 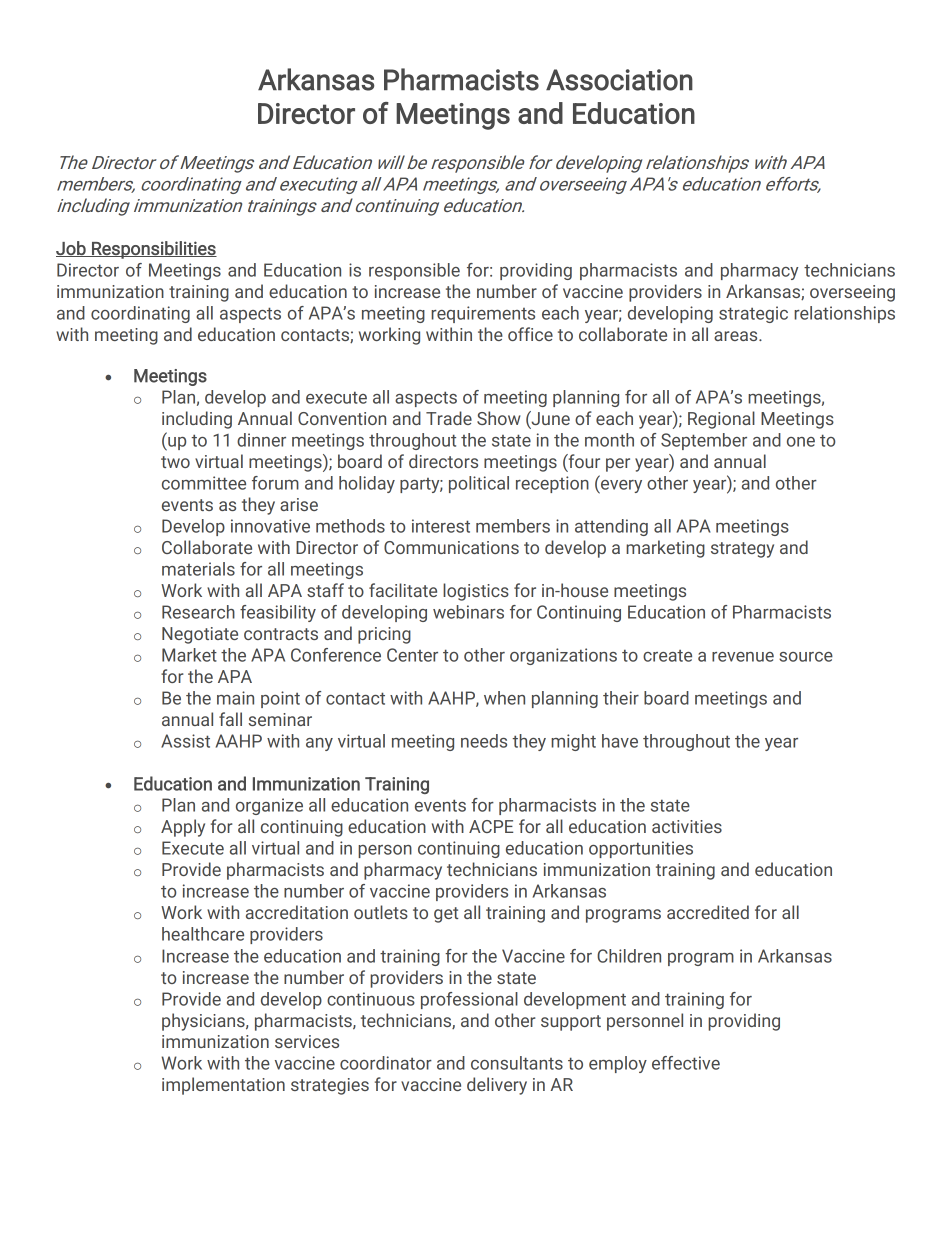 What do you see at coordinates (484, 741) in the screenshot?
I see `needs` at bounding box center [484, 741].
